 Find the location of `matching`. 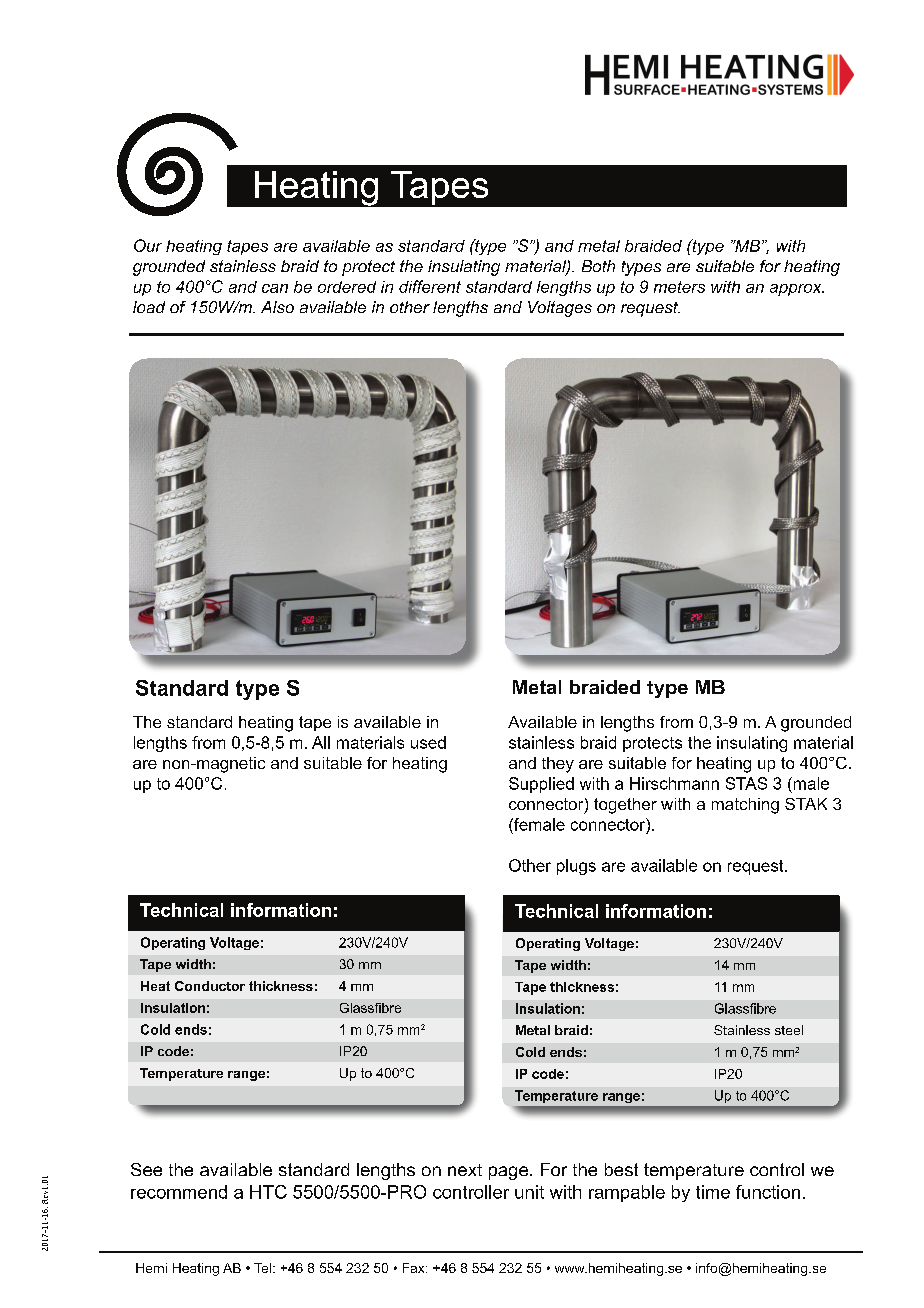

matching is located at coordinates (745, 806).
